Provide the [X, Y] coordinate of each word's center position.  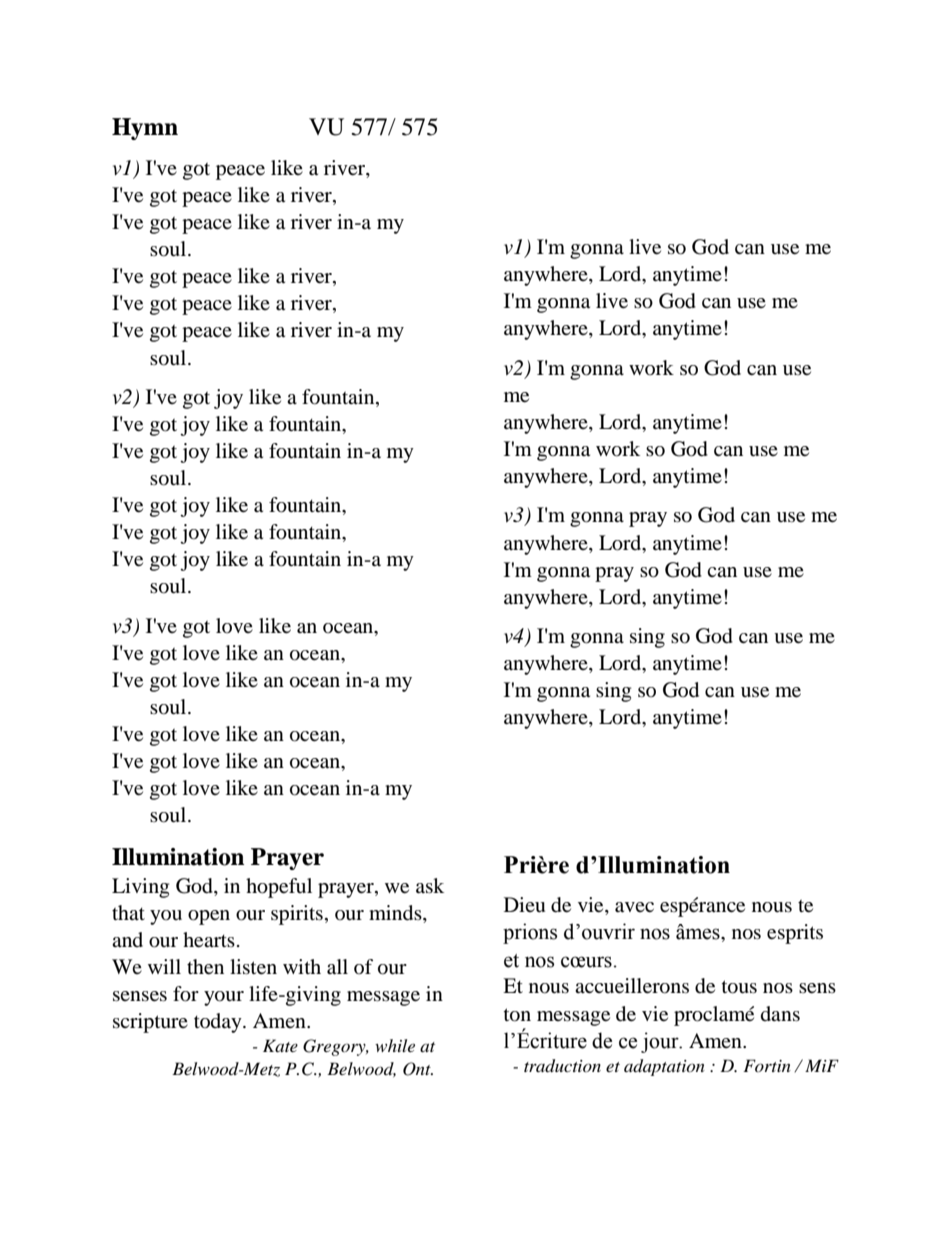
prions [530, 933]
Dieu [524, 904]
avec [634, 907]
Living [140, 888]
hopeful [279, 888]
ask [430, 885]
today [219, 1023]
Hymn [145, 129]
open [209, 917]
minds [396, 913]
